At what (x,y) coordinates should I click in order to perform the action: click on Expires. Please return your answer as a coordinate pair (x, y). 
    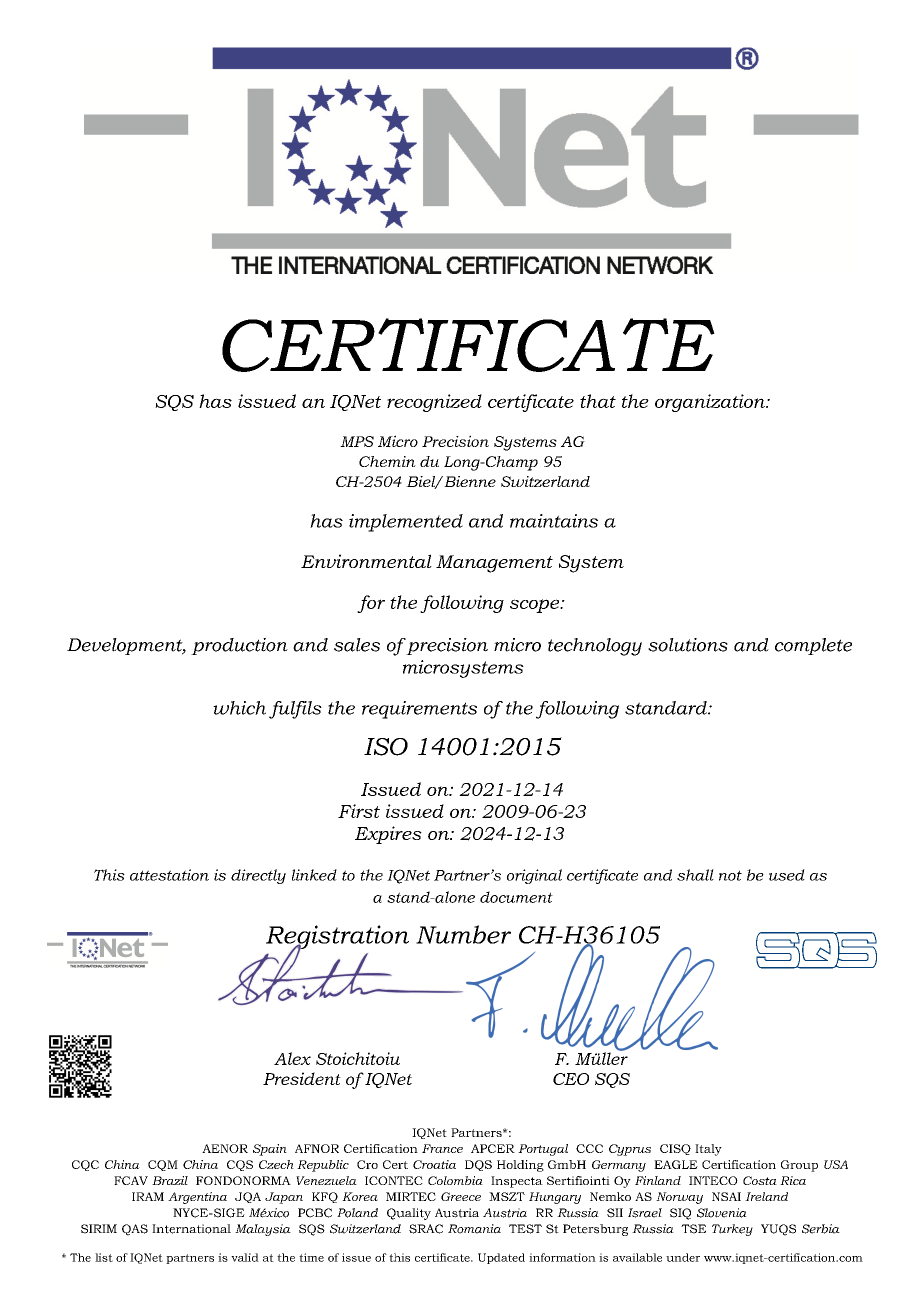
    Looking at the image, I should click on (388, 835).
